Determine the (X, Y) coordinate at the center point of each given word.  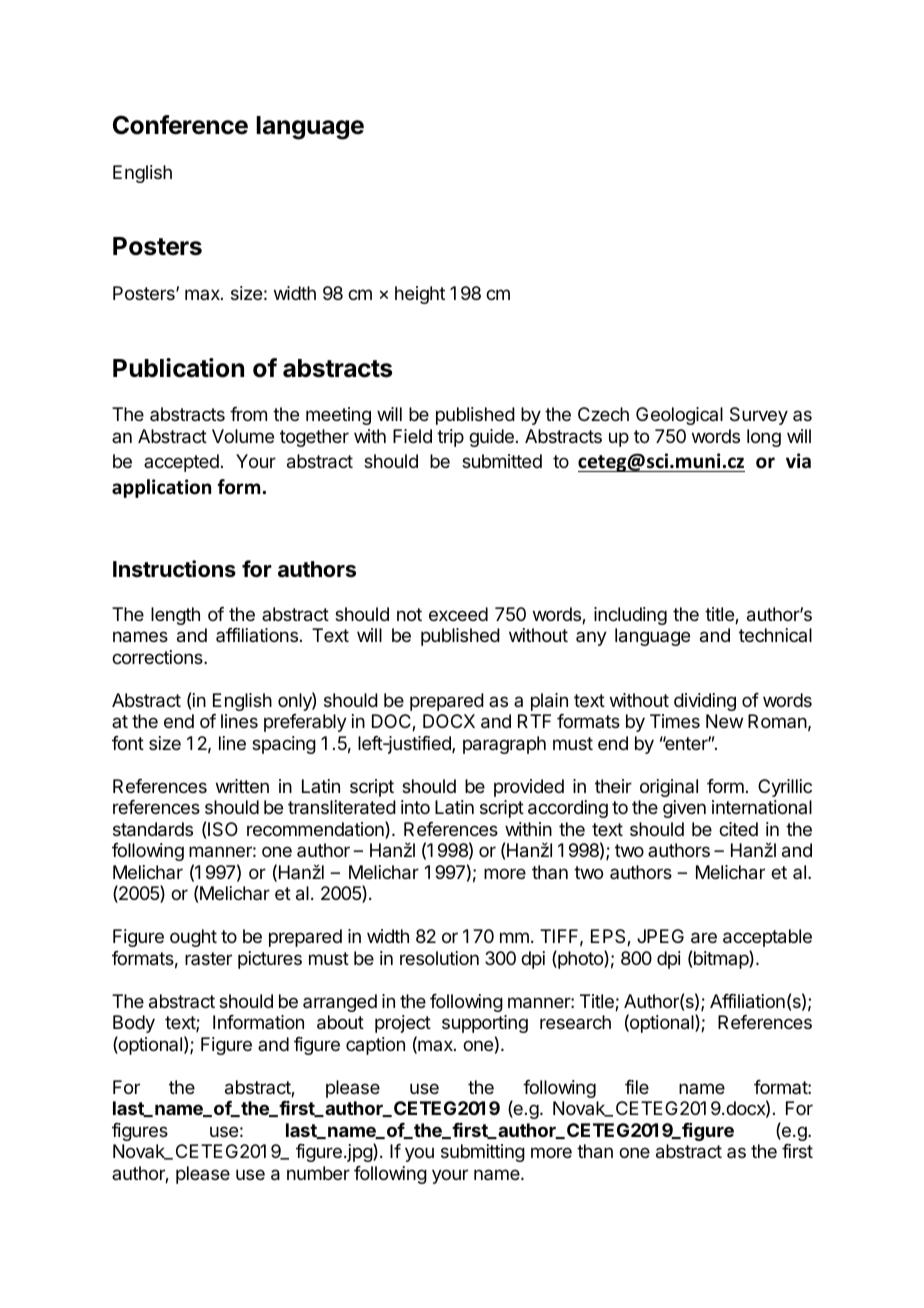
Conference (180, 125)
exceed (458, 614)
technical (775, 635)
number (318, 1173)
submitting (483, 1153)
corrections (158, 657)
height (420, 295)
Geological (679, 416)
